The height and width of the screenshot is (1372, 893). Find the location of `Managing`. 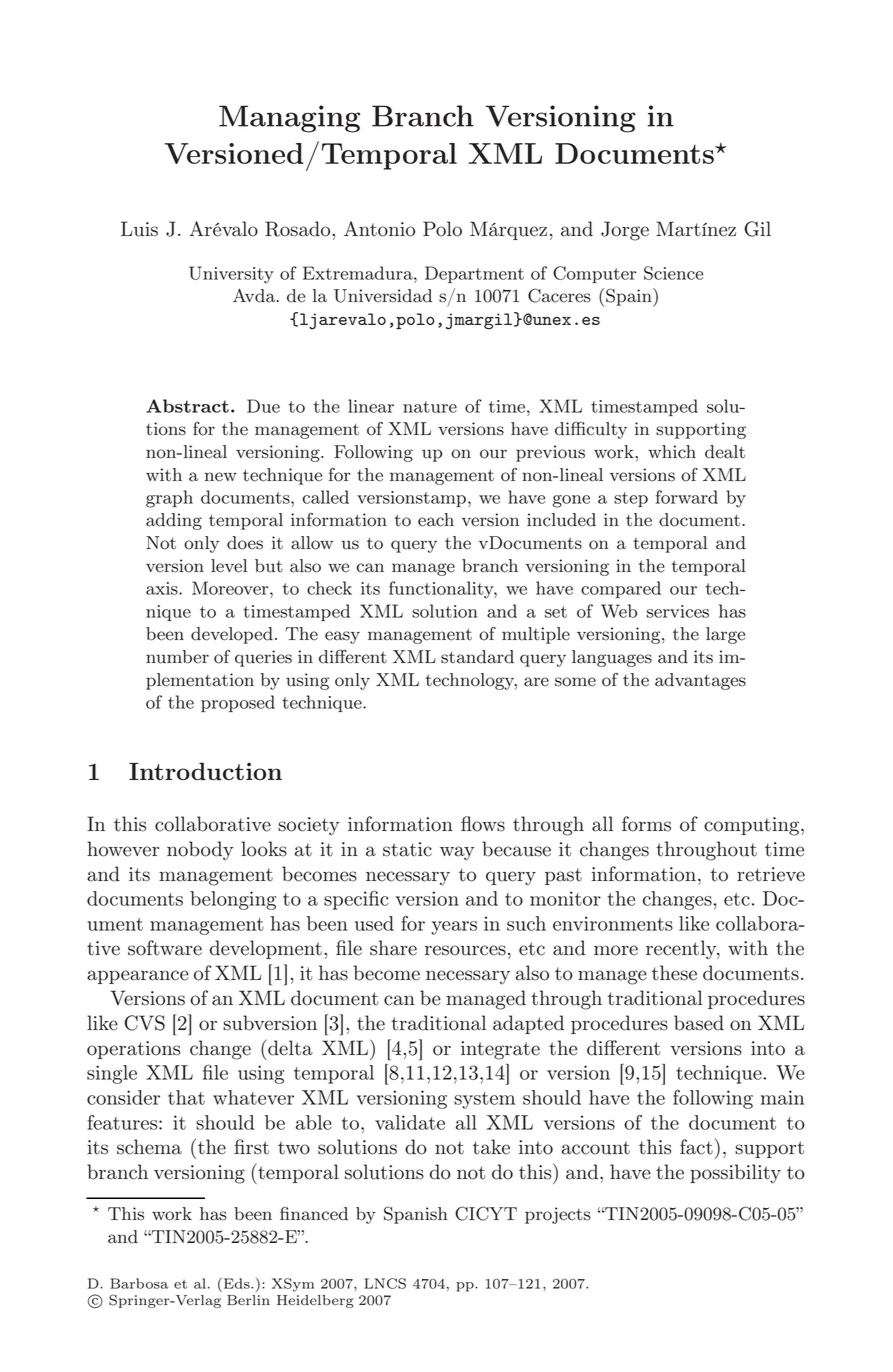

Managing is located at coordinates (289, 119).
